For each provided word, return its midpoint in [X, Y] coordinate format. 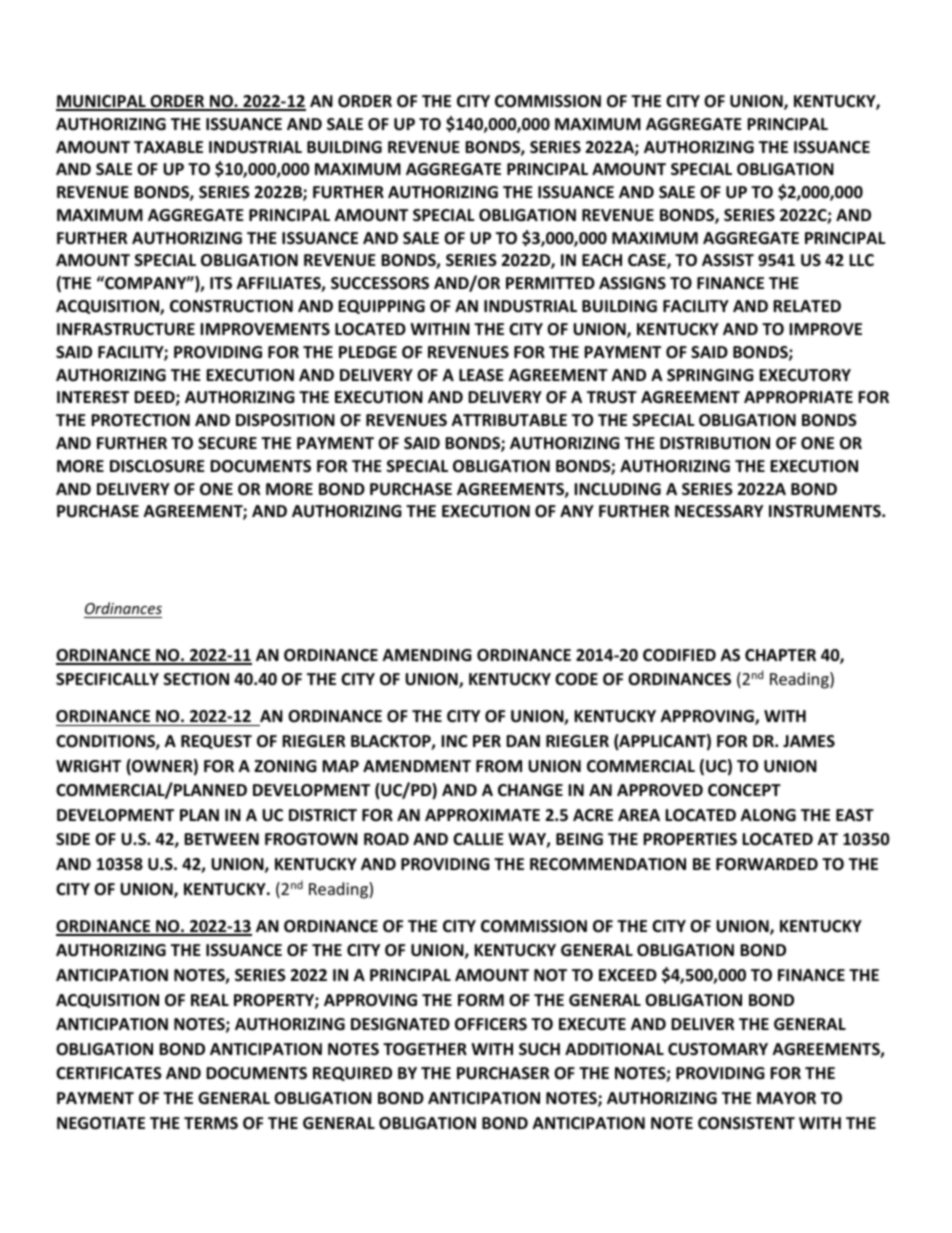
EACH [602, 260]
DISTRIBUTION [715, 443]
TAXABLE [168, 147]
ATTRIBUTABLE [509, 420]
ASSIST [728, 260]
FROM [499, 766]
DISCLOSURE [157, 466]
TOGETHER [425, 1049]
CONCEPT [744, 790]
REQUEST [216, 742]
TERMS [211, 1123]
